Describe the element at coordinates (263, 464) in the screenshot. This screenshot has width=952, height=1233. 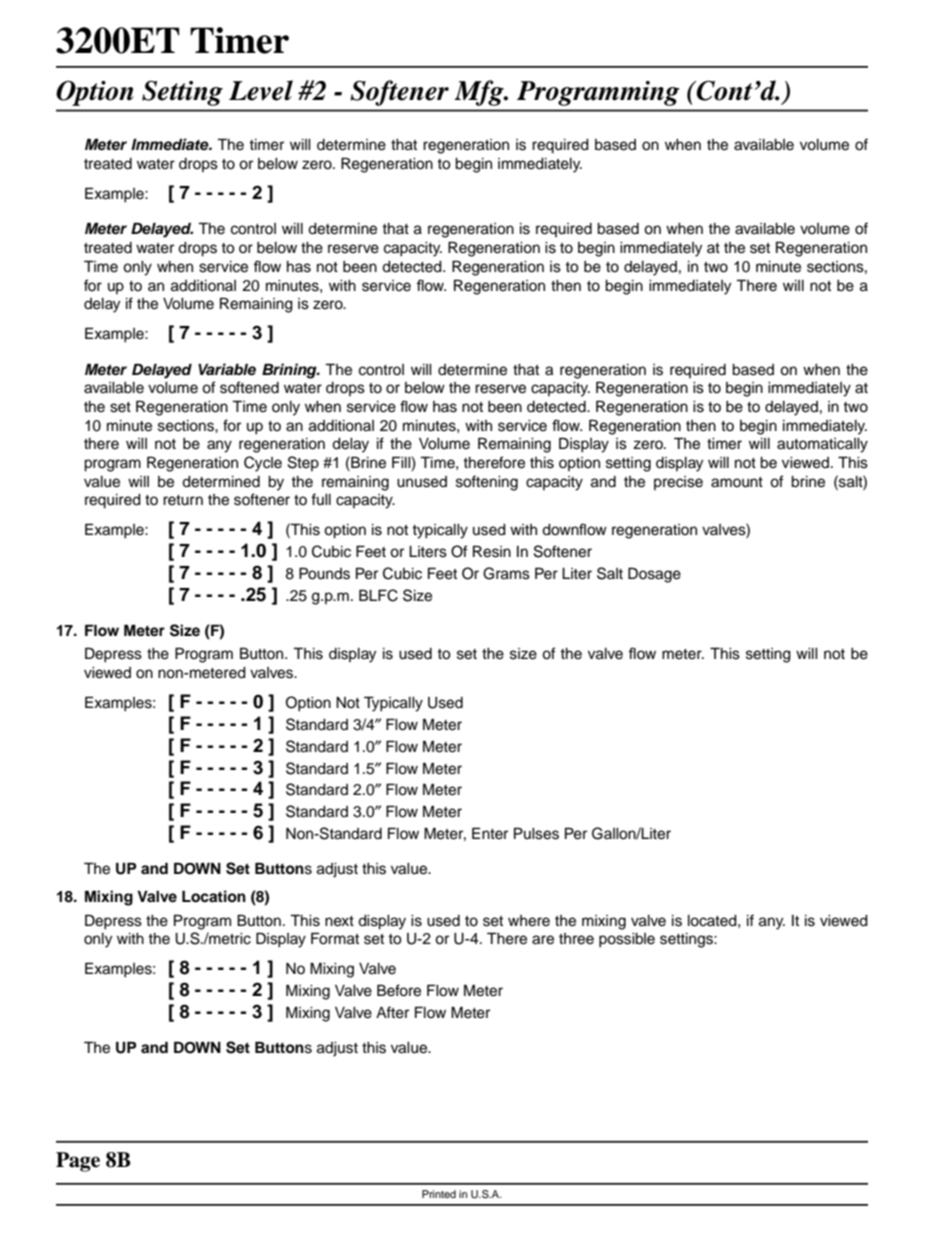
I see `Cycle` at that location.
